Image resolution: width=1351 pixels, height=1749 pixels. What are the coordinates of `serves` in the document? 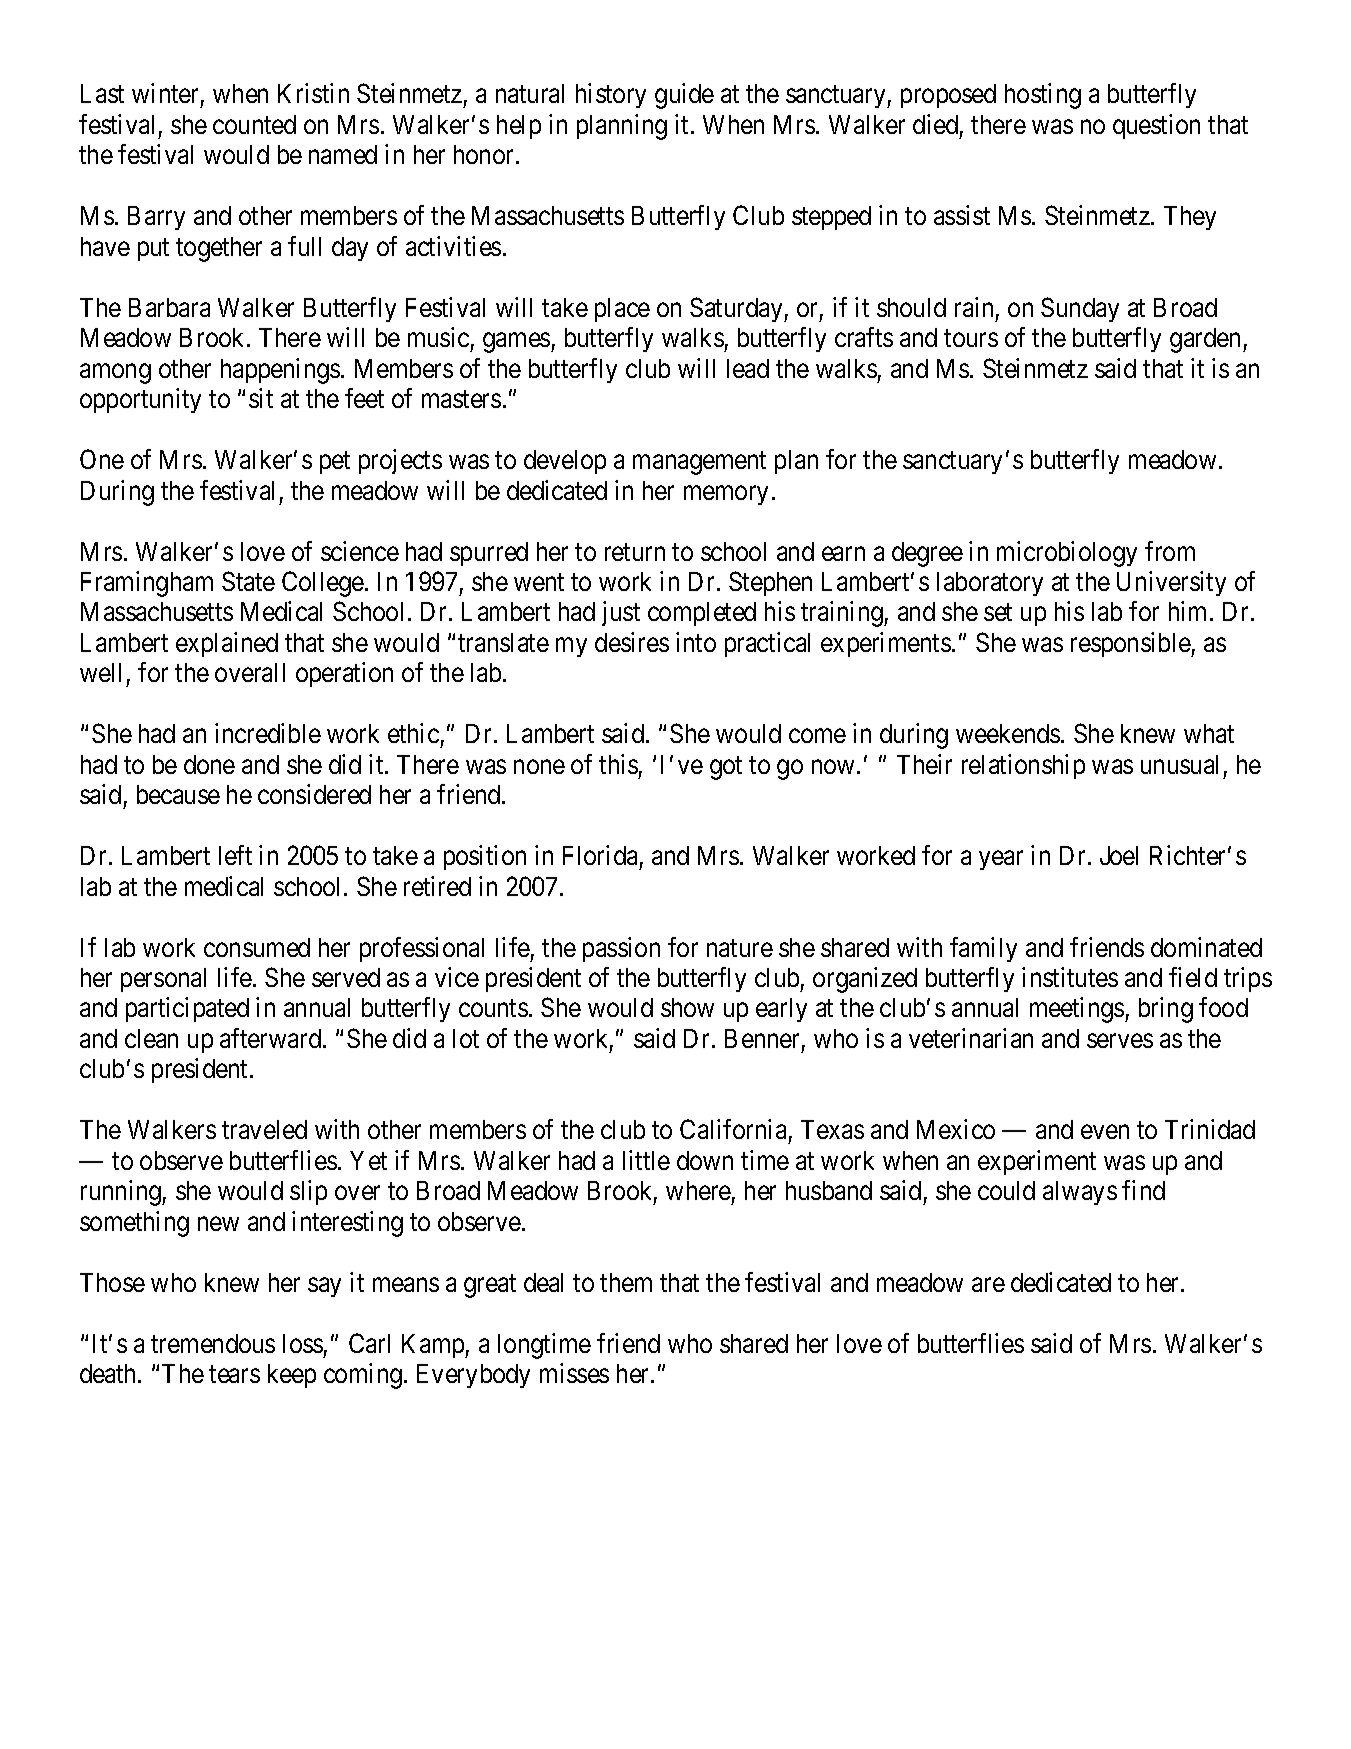 It's located at (1120, 1041).
